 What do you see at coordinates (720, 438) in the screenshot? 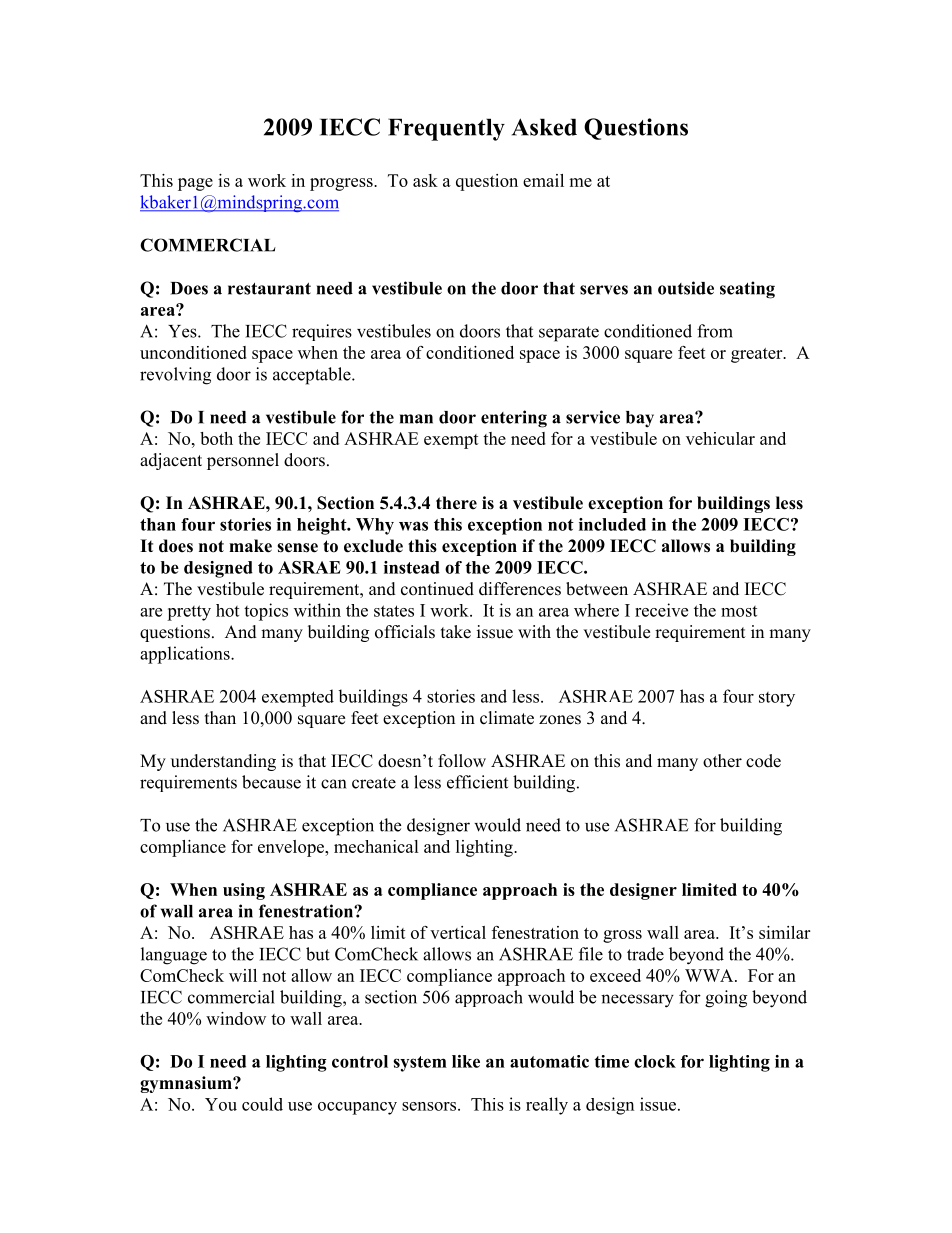
I see `vehicular` at bounding box center [720, 438].
